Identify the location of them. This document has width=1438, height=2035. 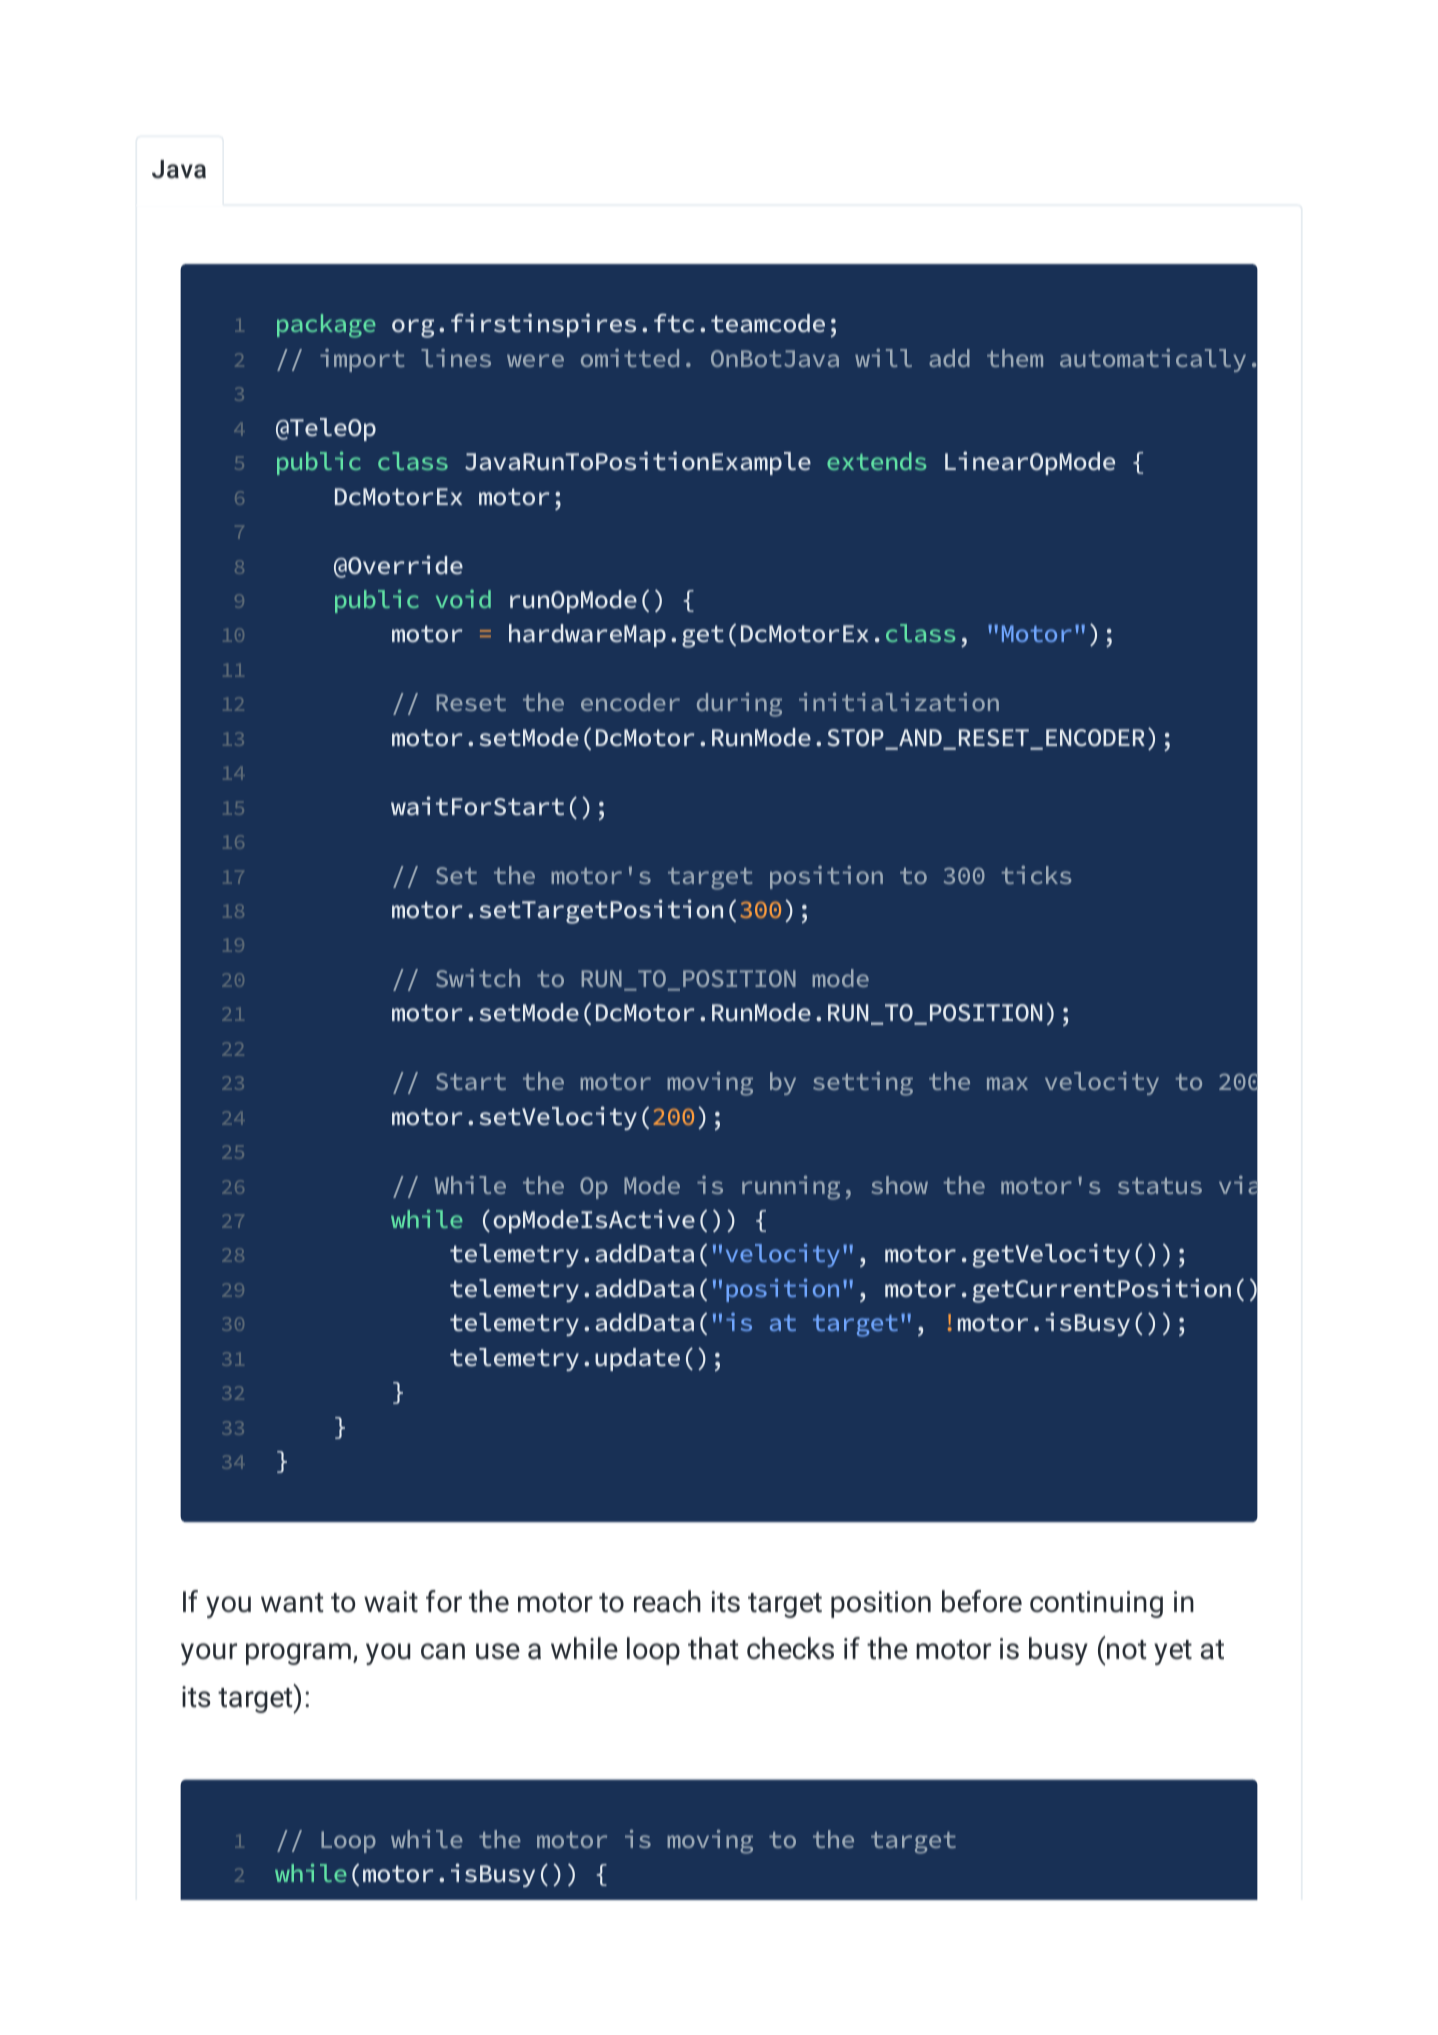
(1015, 358).
